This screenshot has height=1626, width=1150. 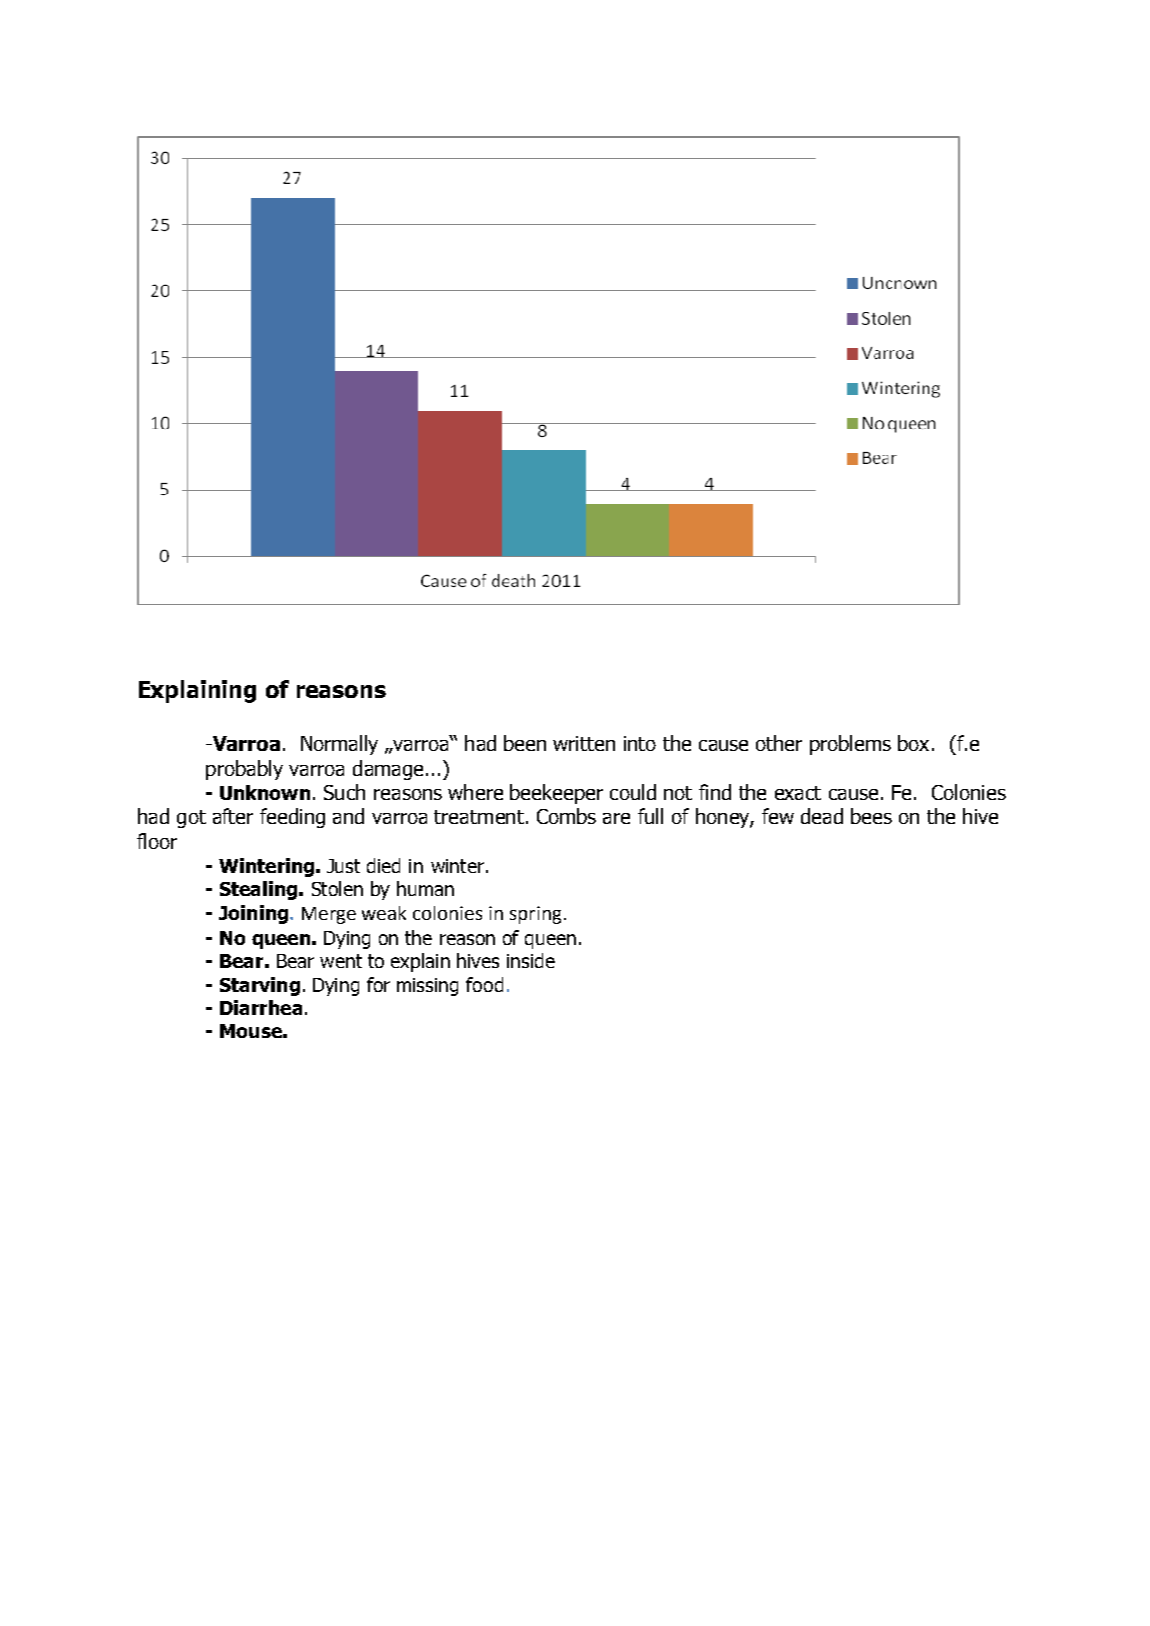 What do you see at coordinates (261, 1007) in the screenshot?
I see `Diarrhea` at bounding box center [261, 1007].
